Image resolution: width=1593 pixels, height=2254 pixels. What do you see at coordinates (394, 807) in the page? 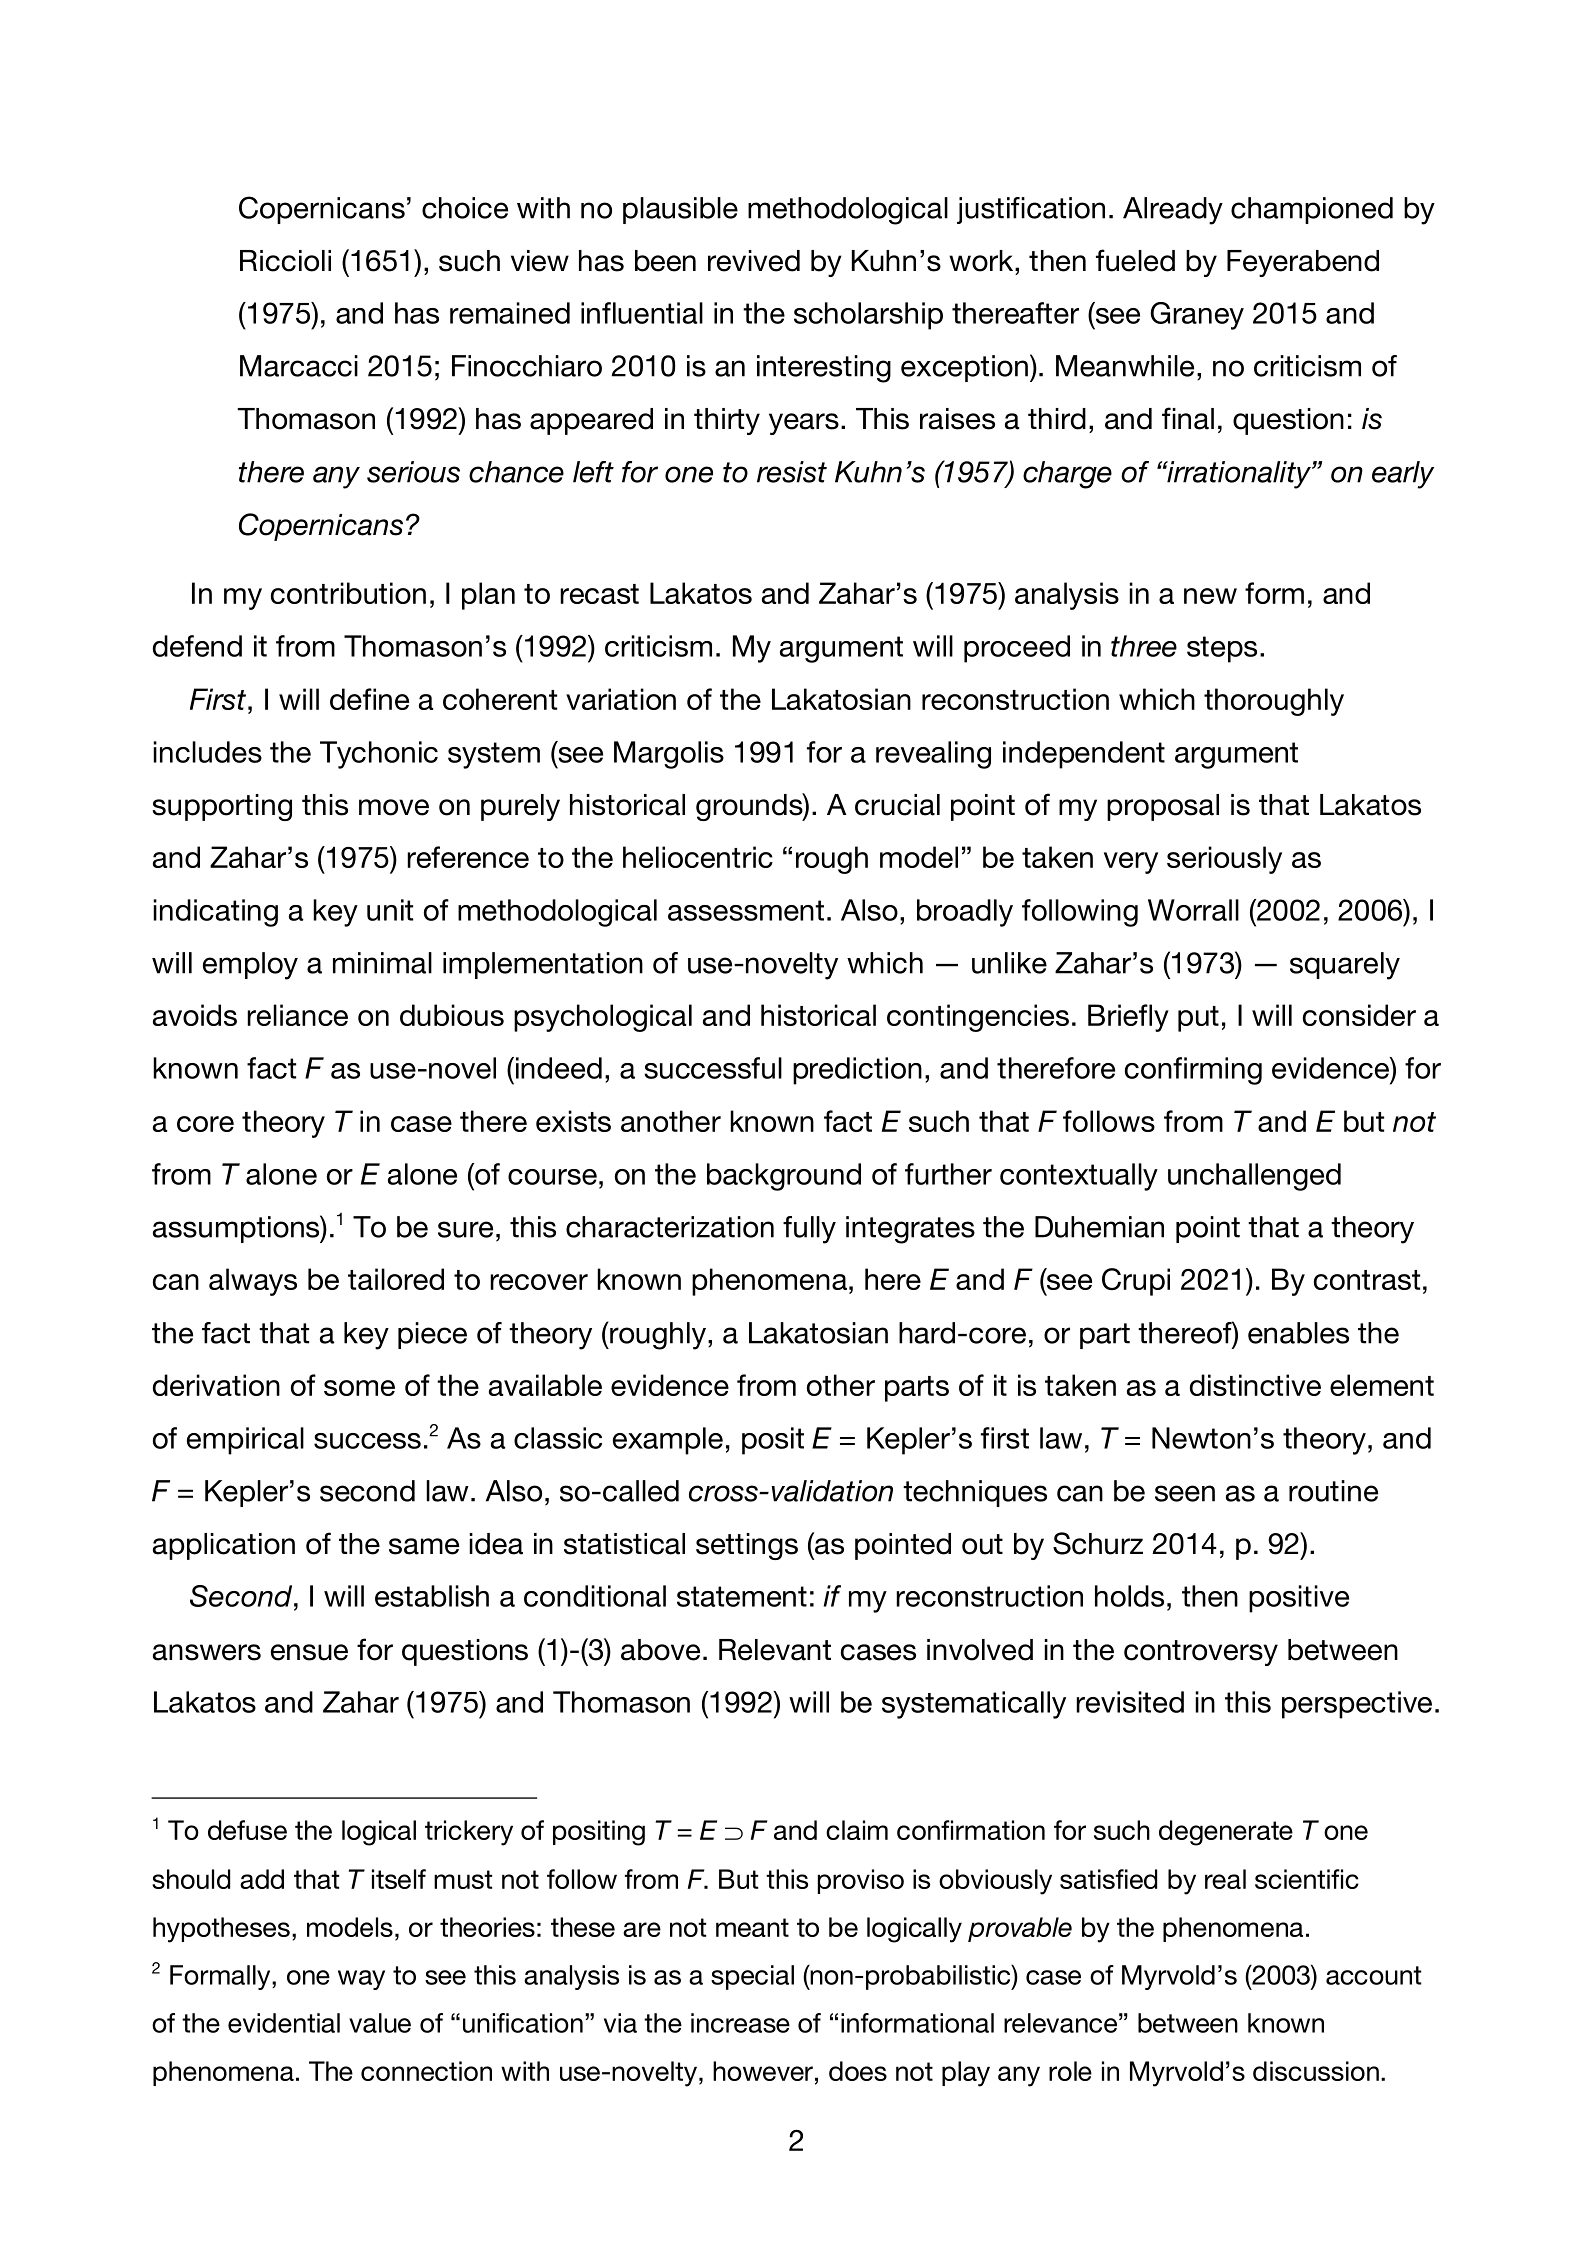
I see `move` at bounding box center [394, 807].
